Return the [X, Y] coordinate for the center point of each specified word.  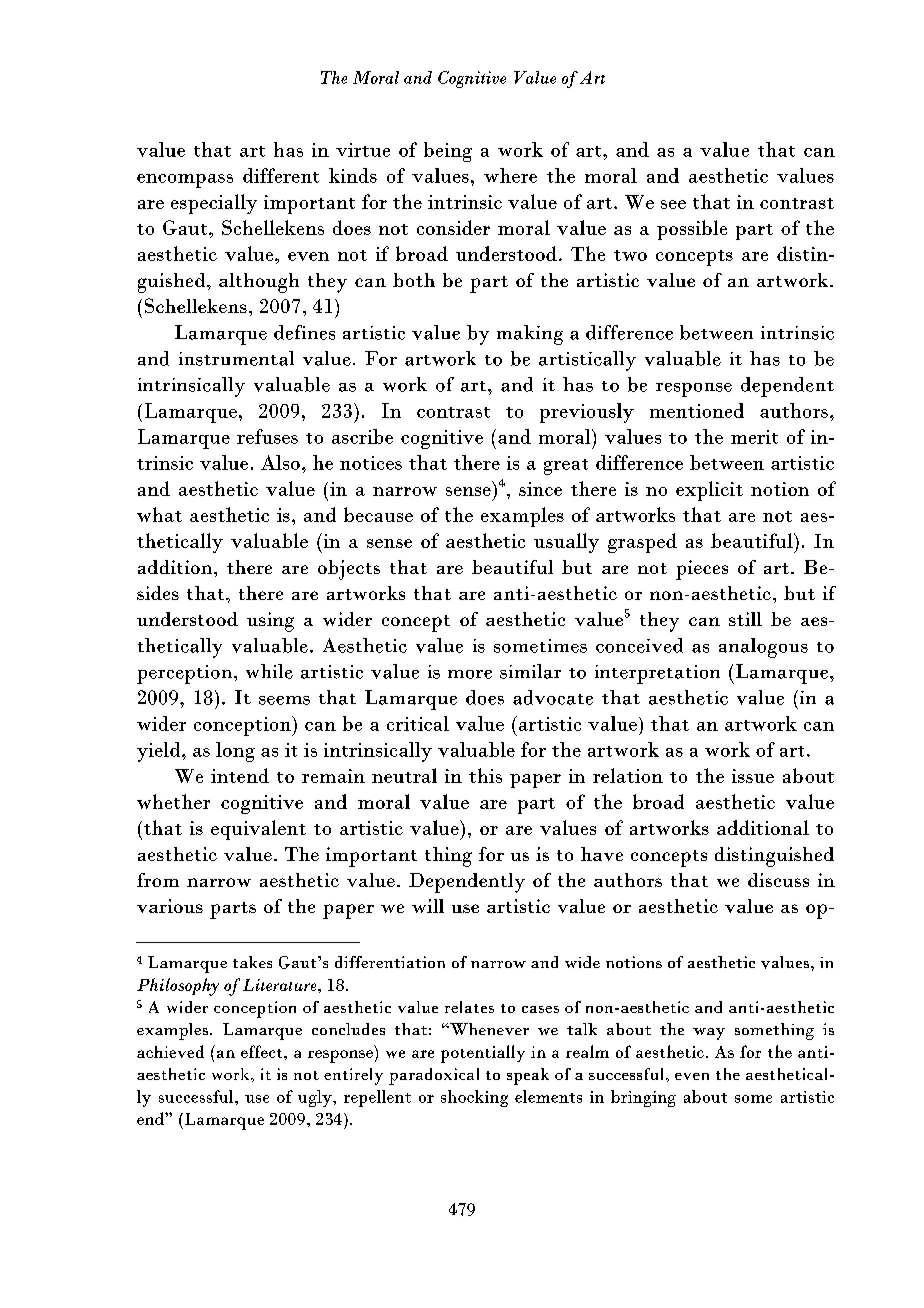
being [448, 152]
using [270, 622]
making [530, 335]
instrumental [236, 358]
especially [214, 204]
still [745, 619]
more [470, 674]
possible [692, 230]
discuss [778, 880]
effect [263, 1051]
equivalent [258, 830]
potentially [483, 1054]
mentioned [697, 410]
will [428, 906]
